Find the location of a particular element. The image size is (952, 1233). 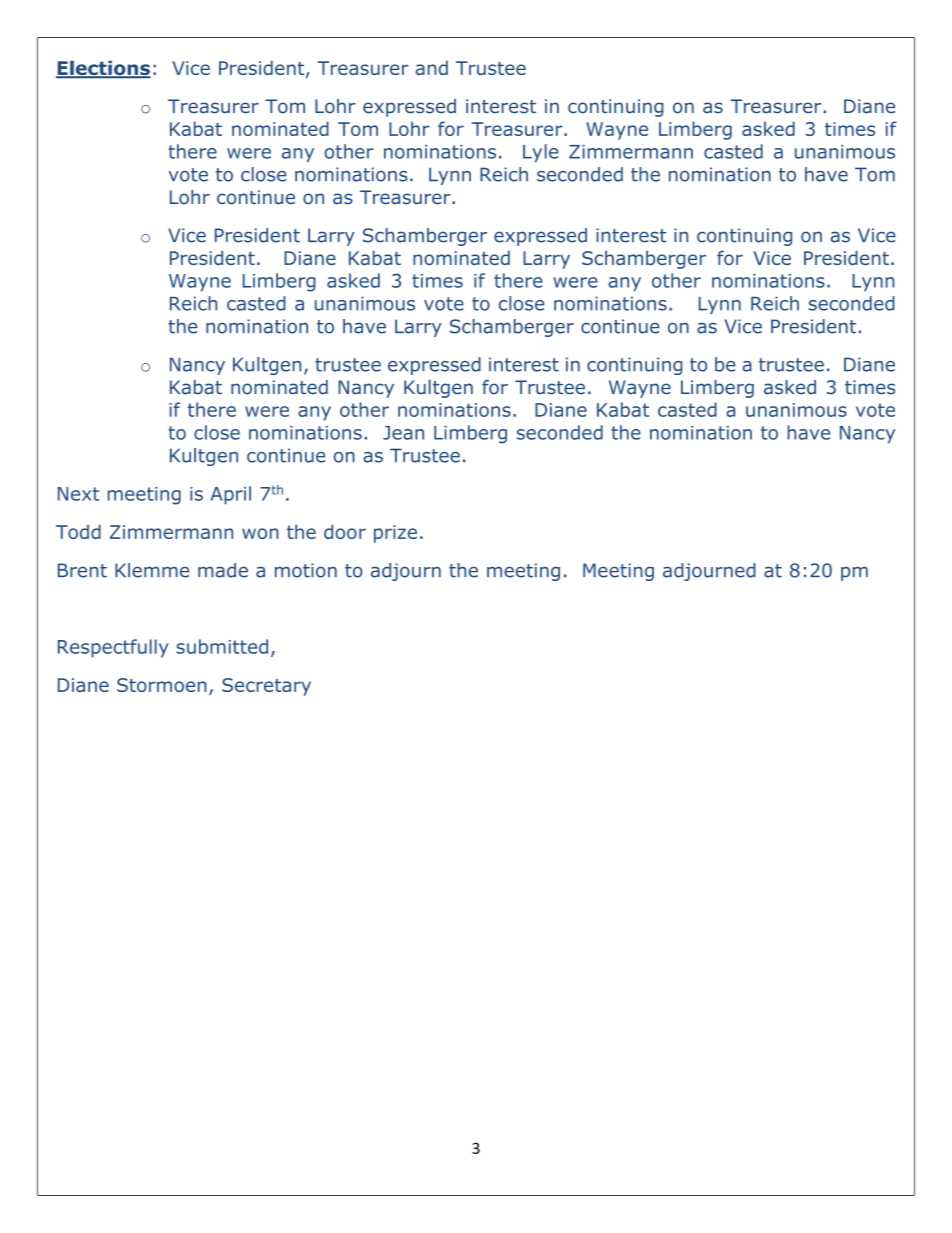

motion is located at coordinates (306, 570).
